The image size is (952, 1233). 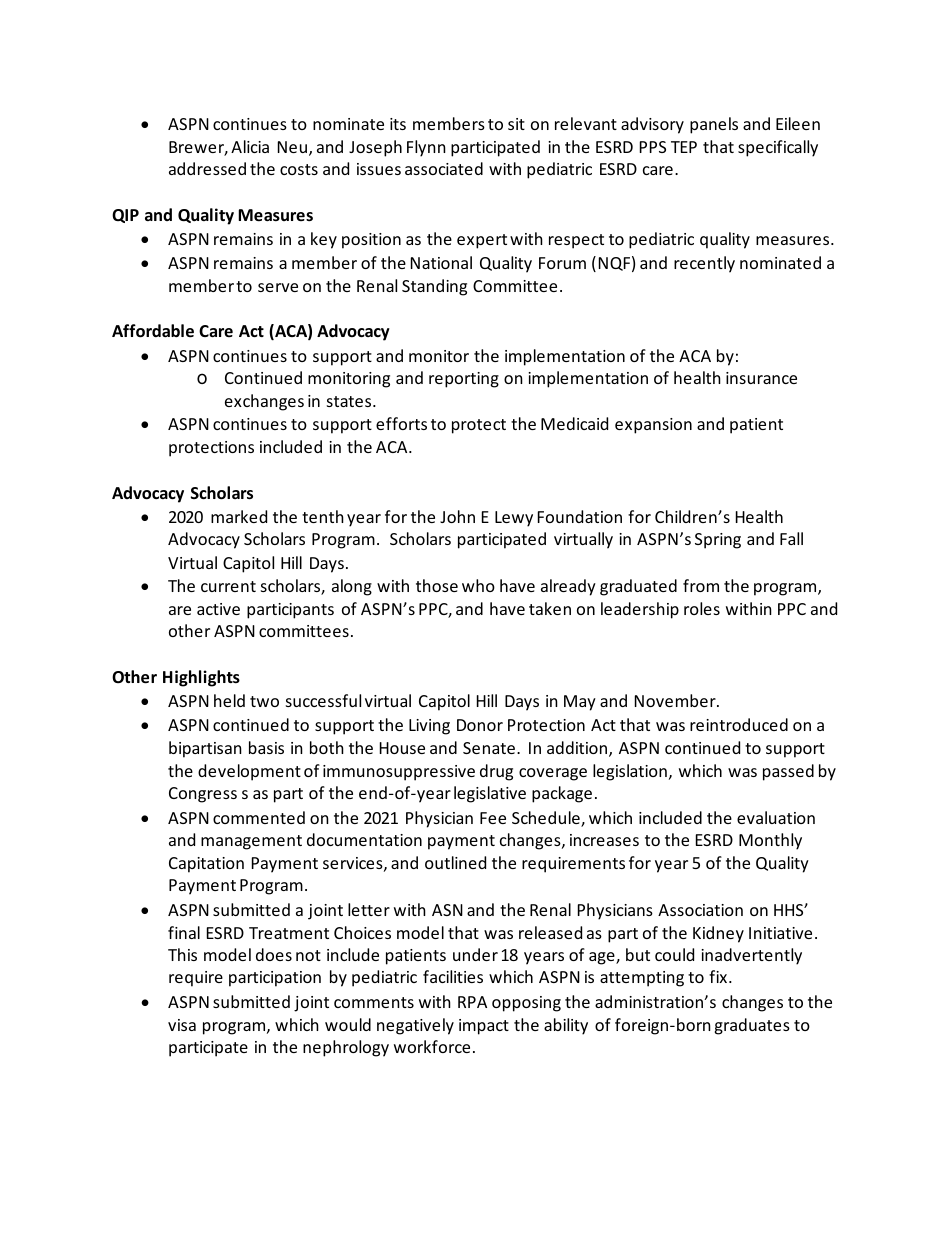 What do you see at coordinates (444, 168) in the document?
I see `associated` at bounding box center [444, 168].
